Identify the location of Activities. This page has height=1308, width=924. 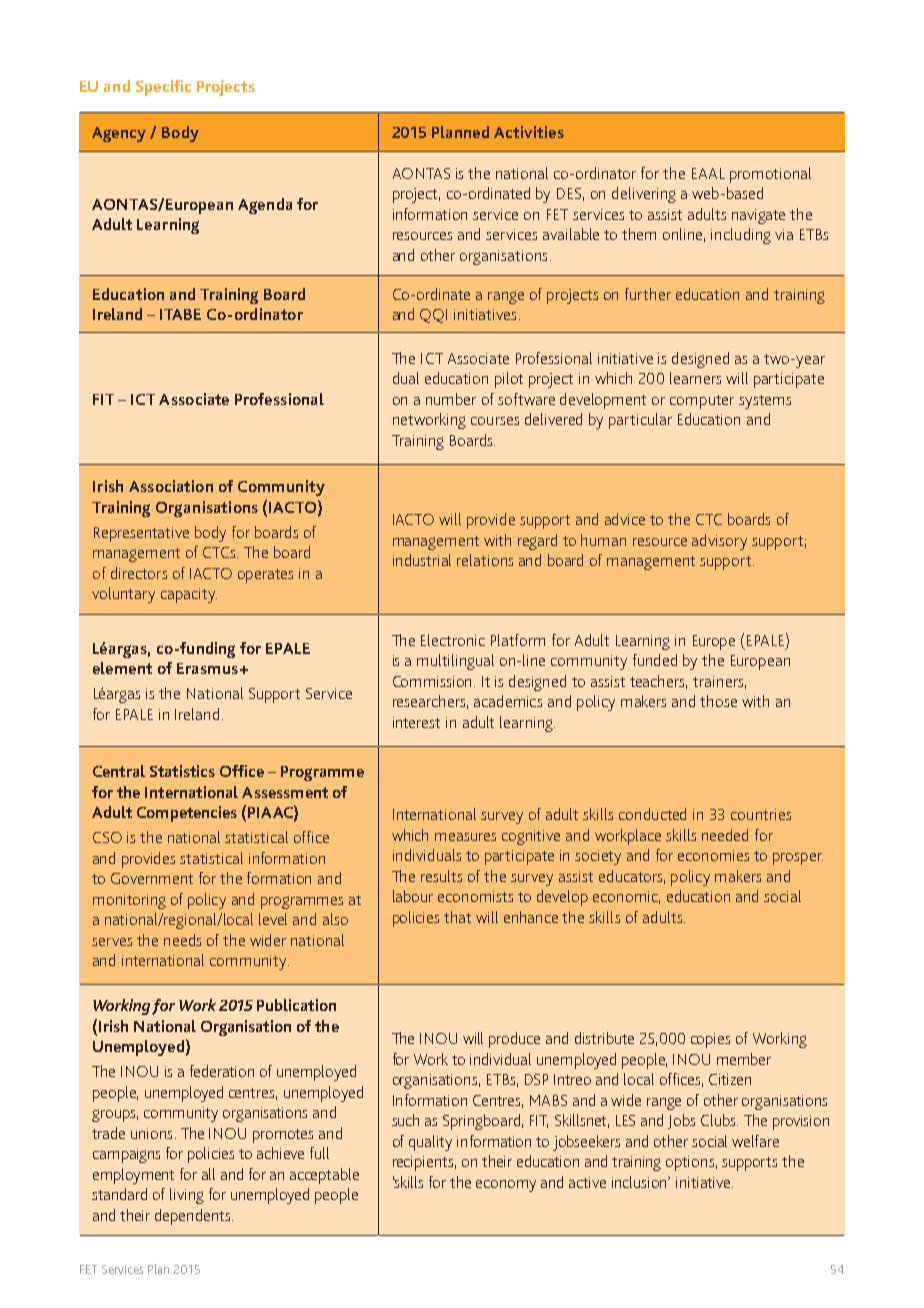
(529, 132).
